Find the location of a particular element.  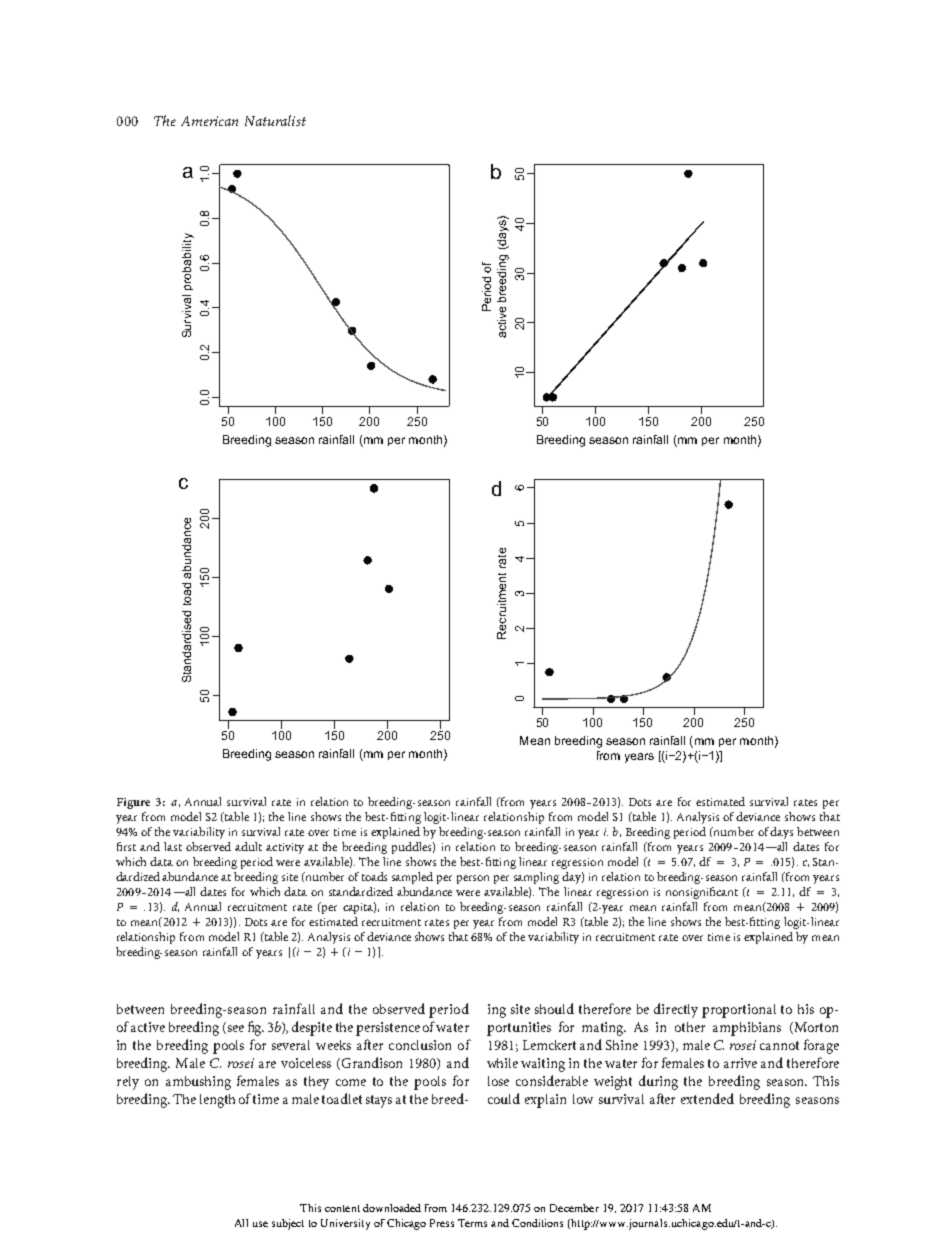

American is located at coordinates (209, 121).
